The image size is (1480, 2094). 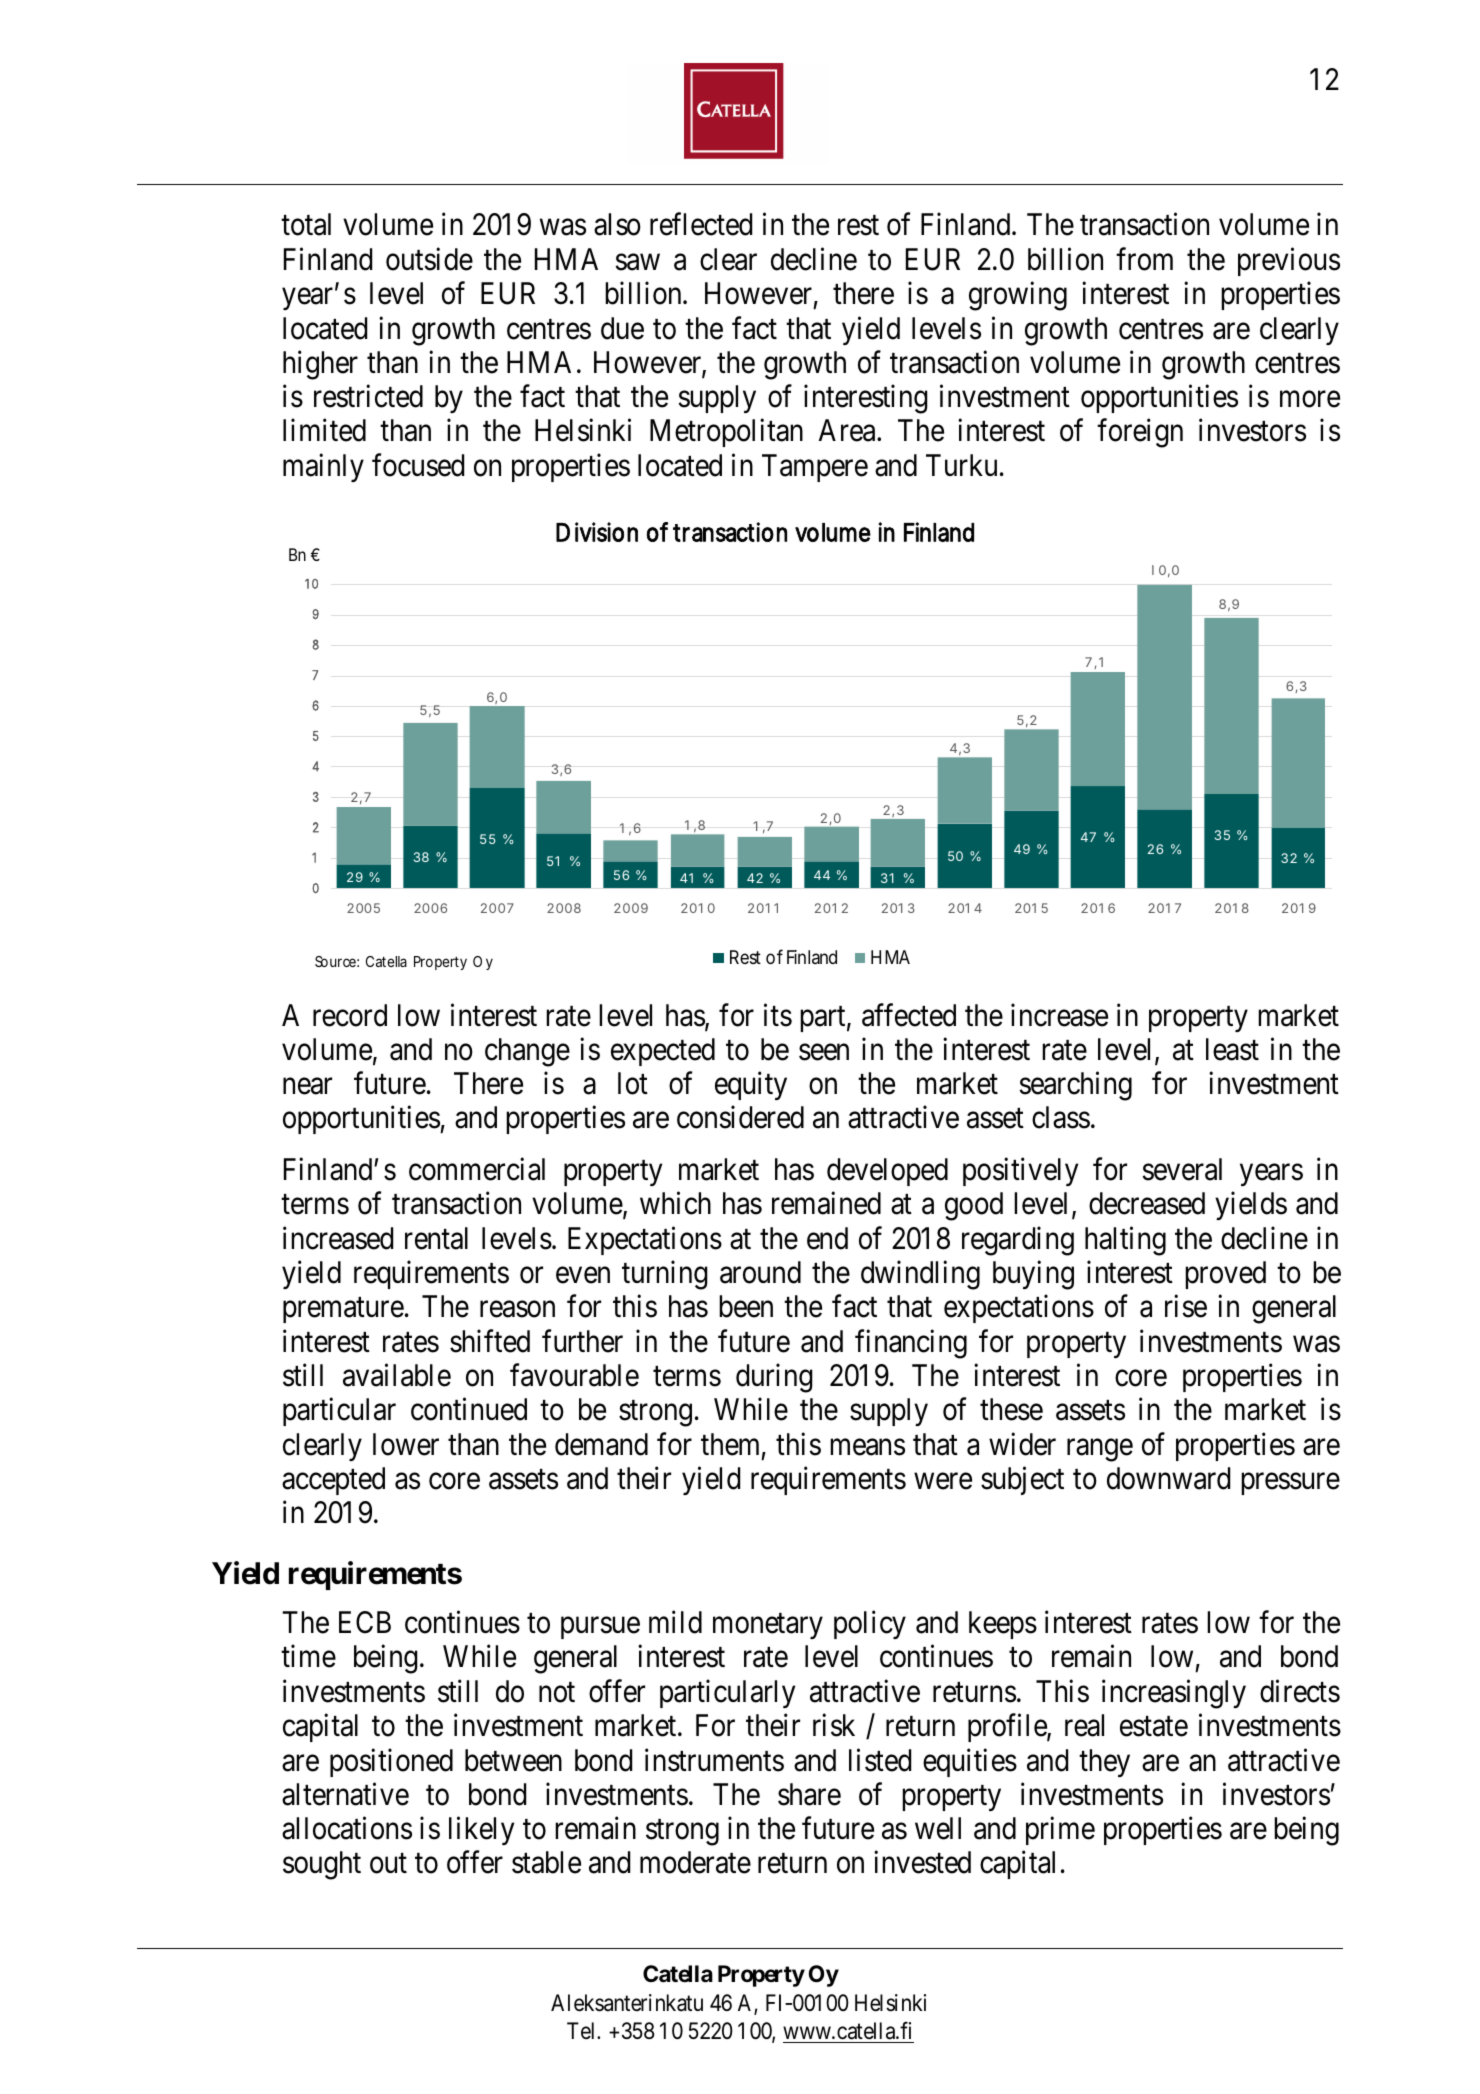 I want to click on likely, so click(x=481, y=1831).
